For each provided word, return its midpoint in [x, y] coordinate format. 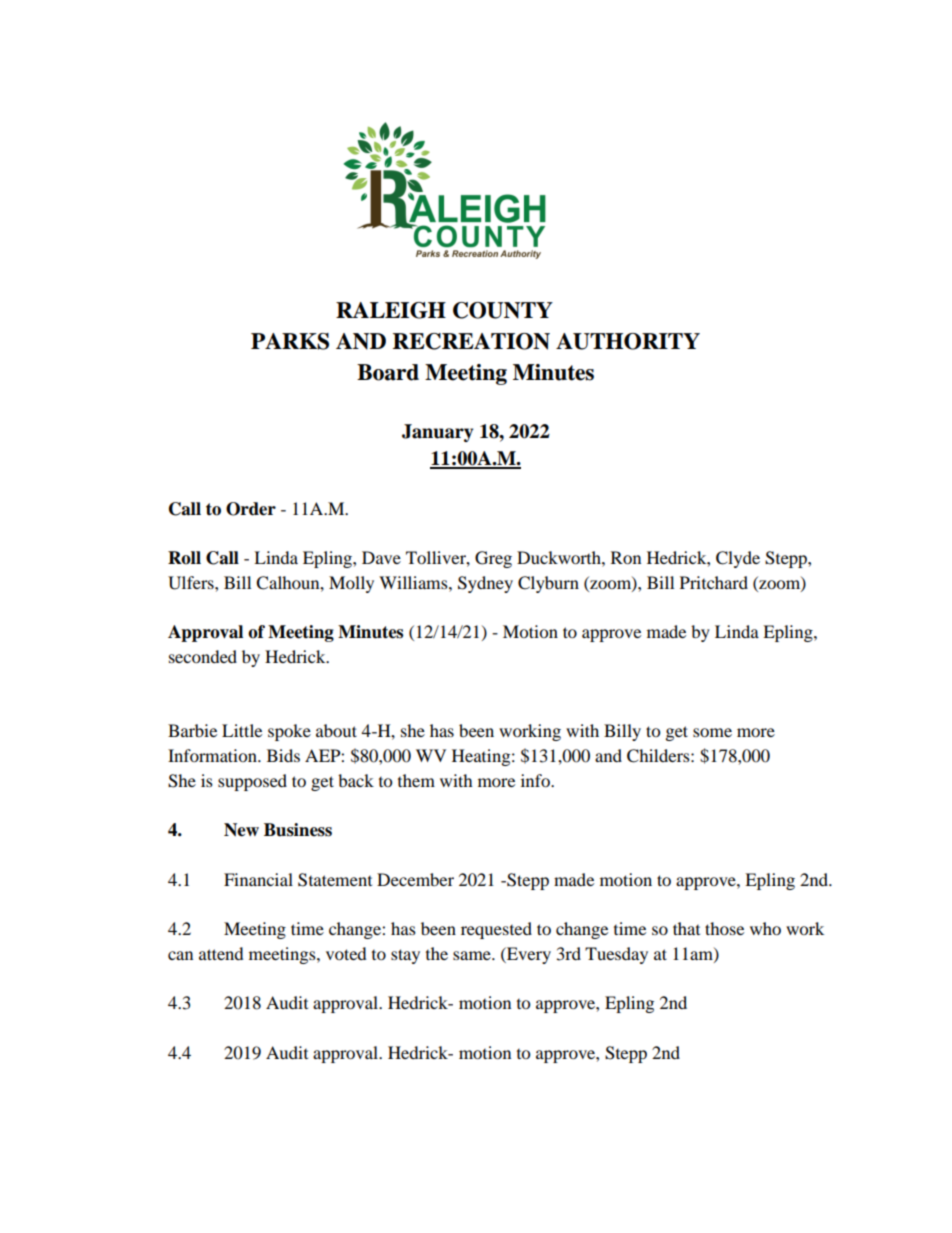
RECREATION [471, 341]
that [686, 928]
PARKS [290, 341]
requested [496, 930]
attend [221, 953]
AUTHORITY [628, 341]
